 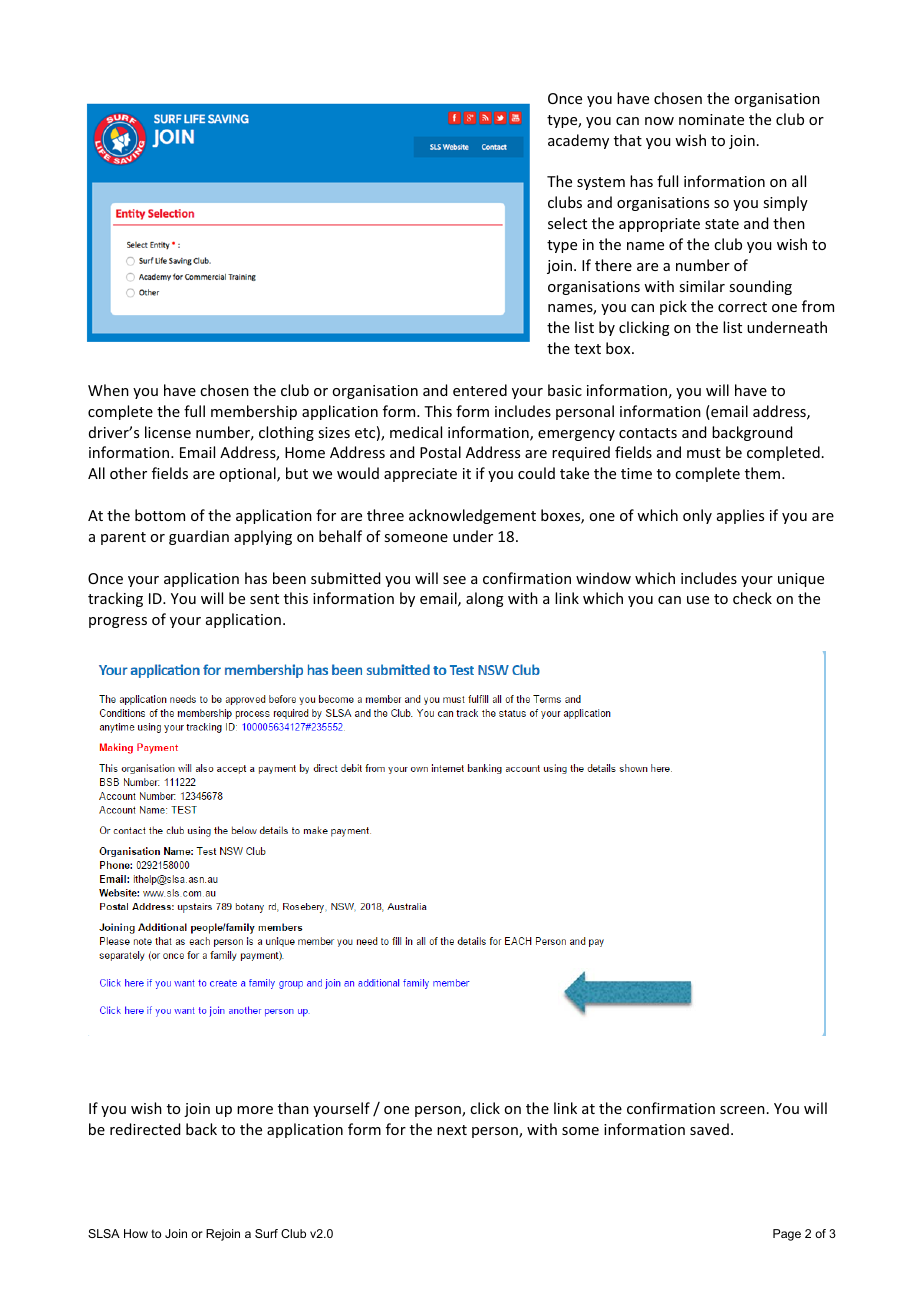 I want to click on nominate, so click(x=711, y=119).
